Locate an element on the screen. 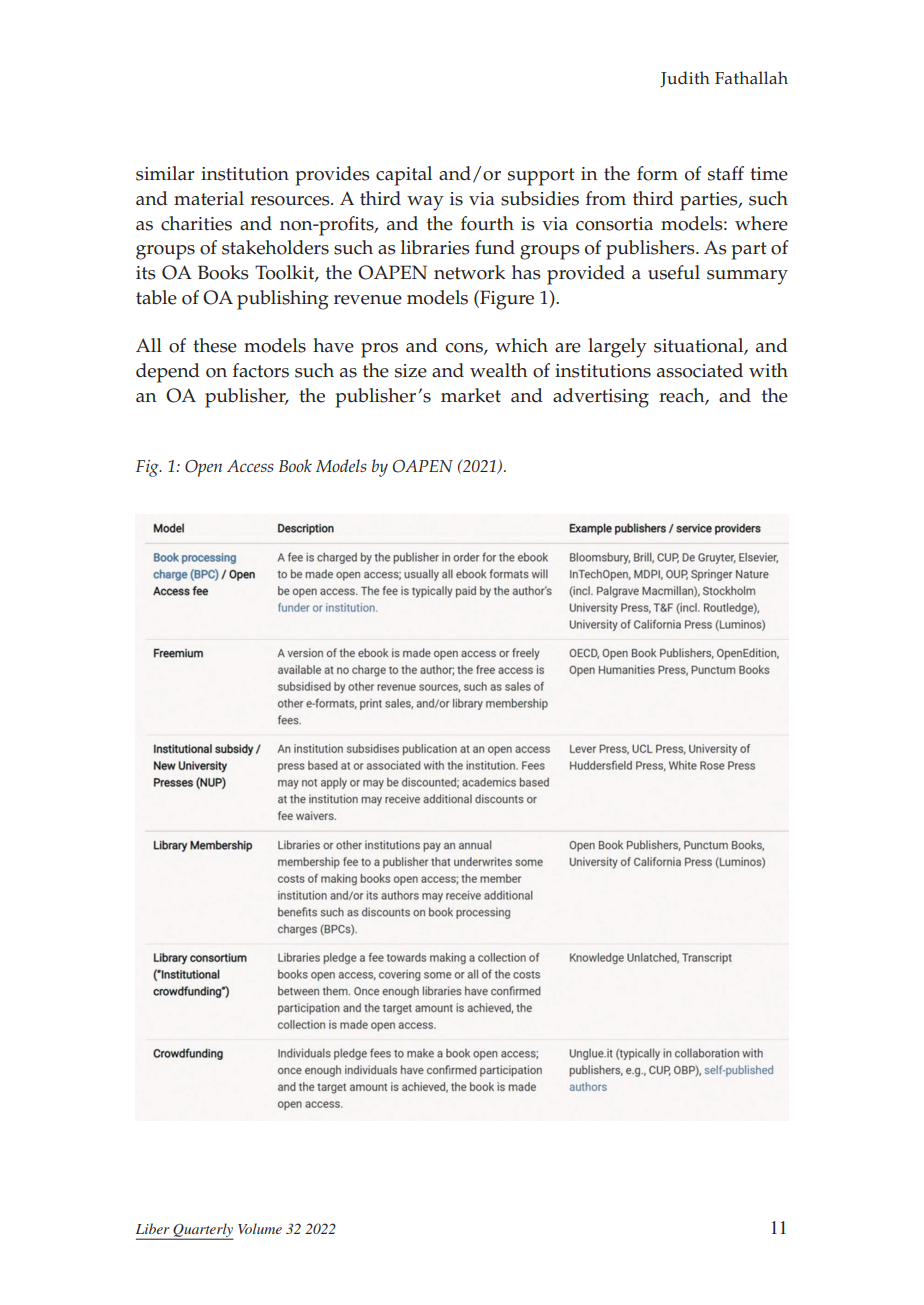  market is located at coordinates (471, 395).
